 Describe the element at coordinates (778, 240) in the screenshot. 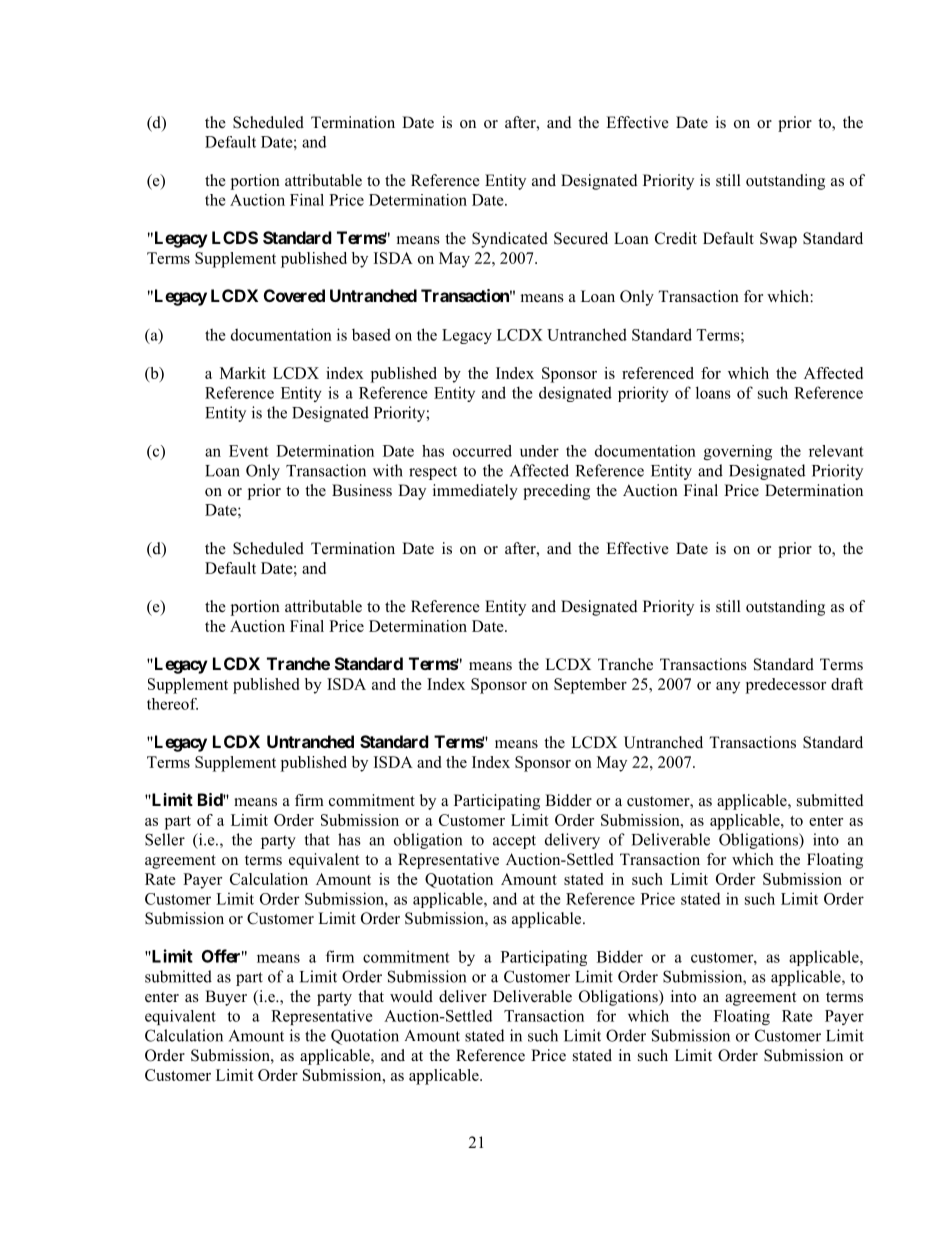

I see `Swap` at that location.
